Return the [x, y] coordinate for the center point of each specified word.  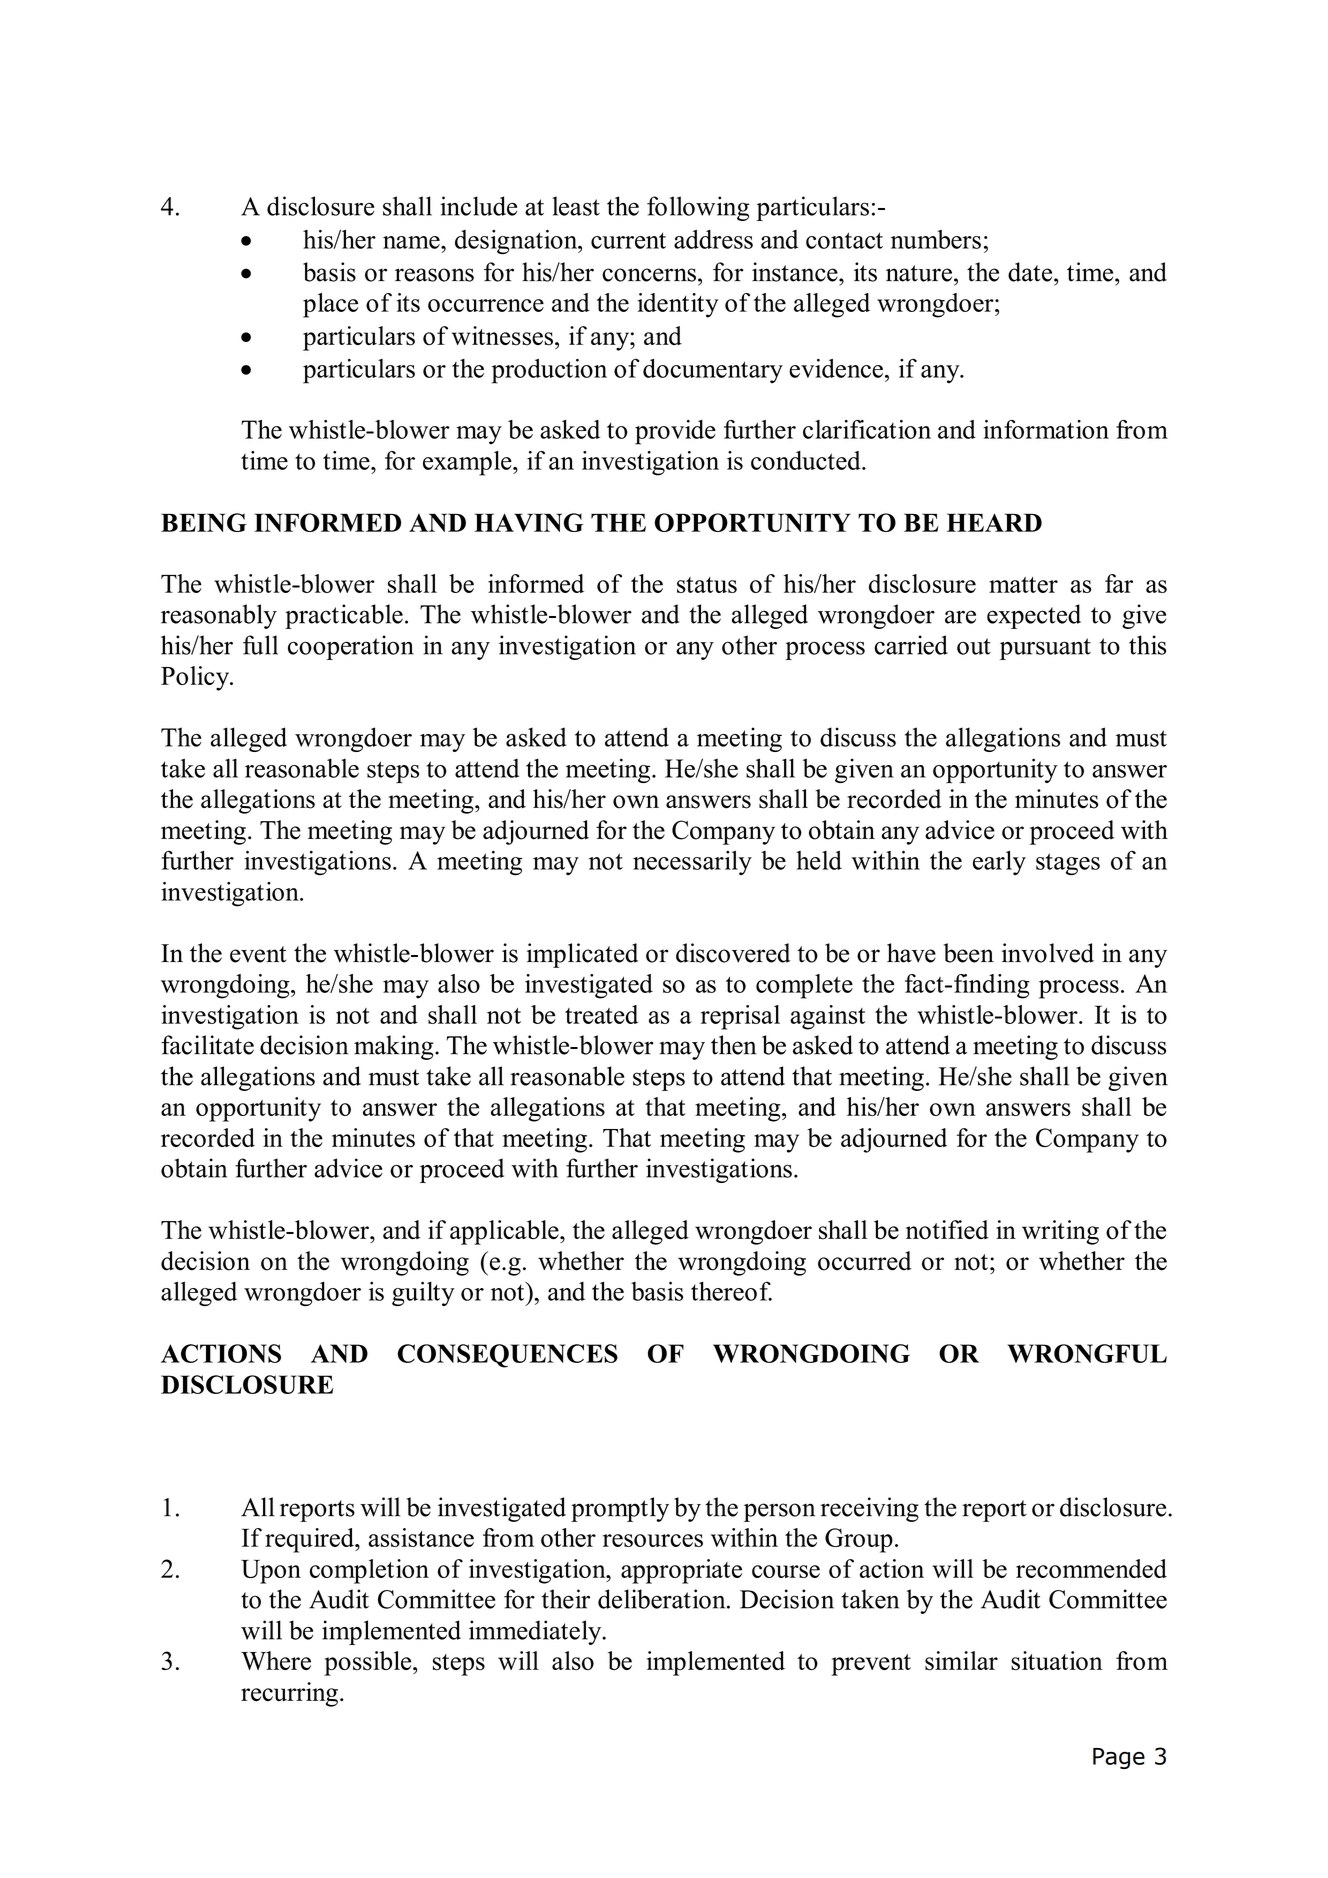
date [1031, 272]
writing [1060, 1232]
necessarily [692, 863]
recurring [289, 1694]
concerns [649, 275]
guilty [423, 1293]
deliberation [663, 1599]
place [330, 305]
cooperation [351, 647]
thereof [731, 1291]
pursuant [1045, 649]
